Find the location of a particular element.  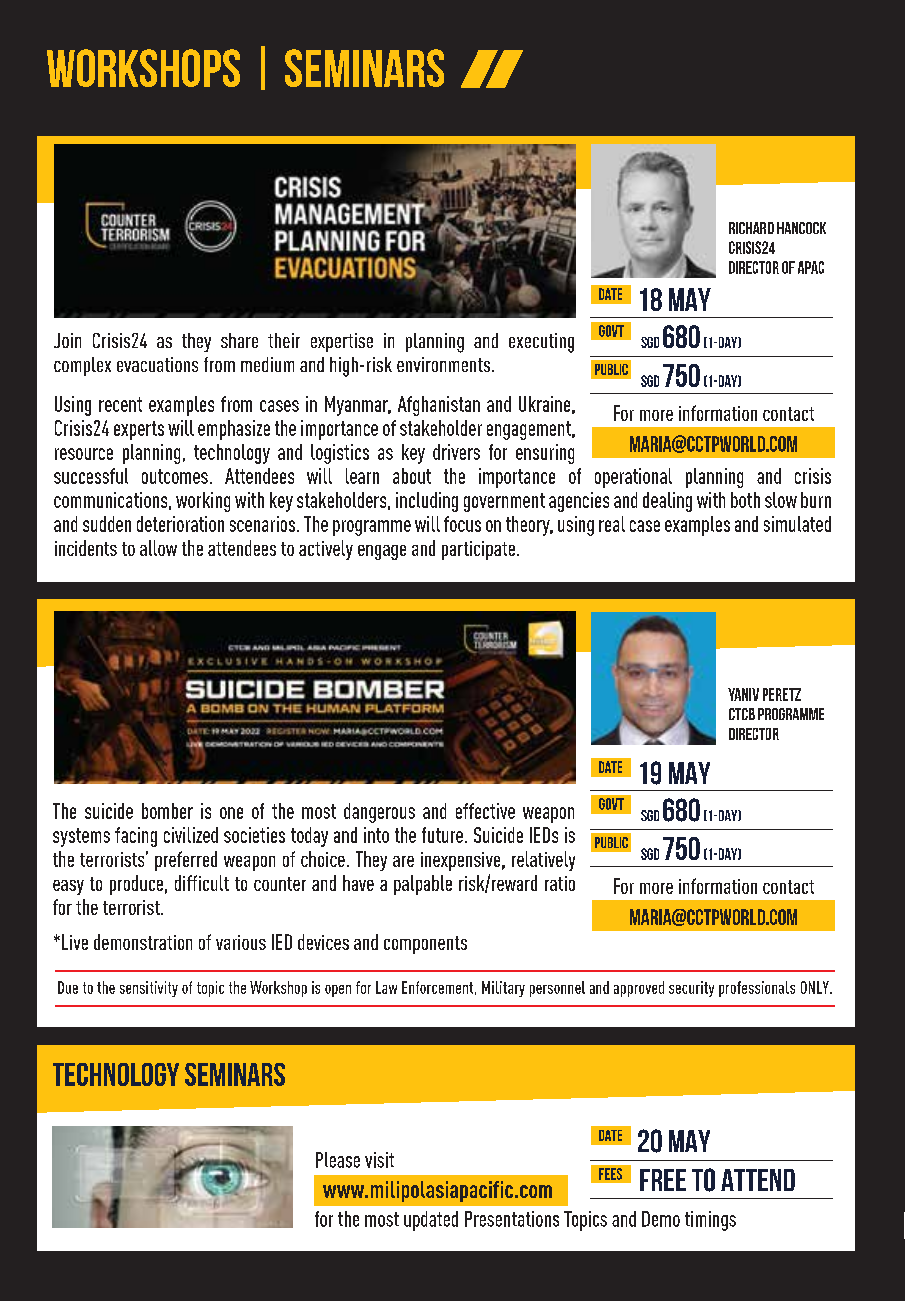

environments is located at coordinates (445, 364).
